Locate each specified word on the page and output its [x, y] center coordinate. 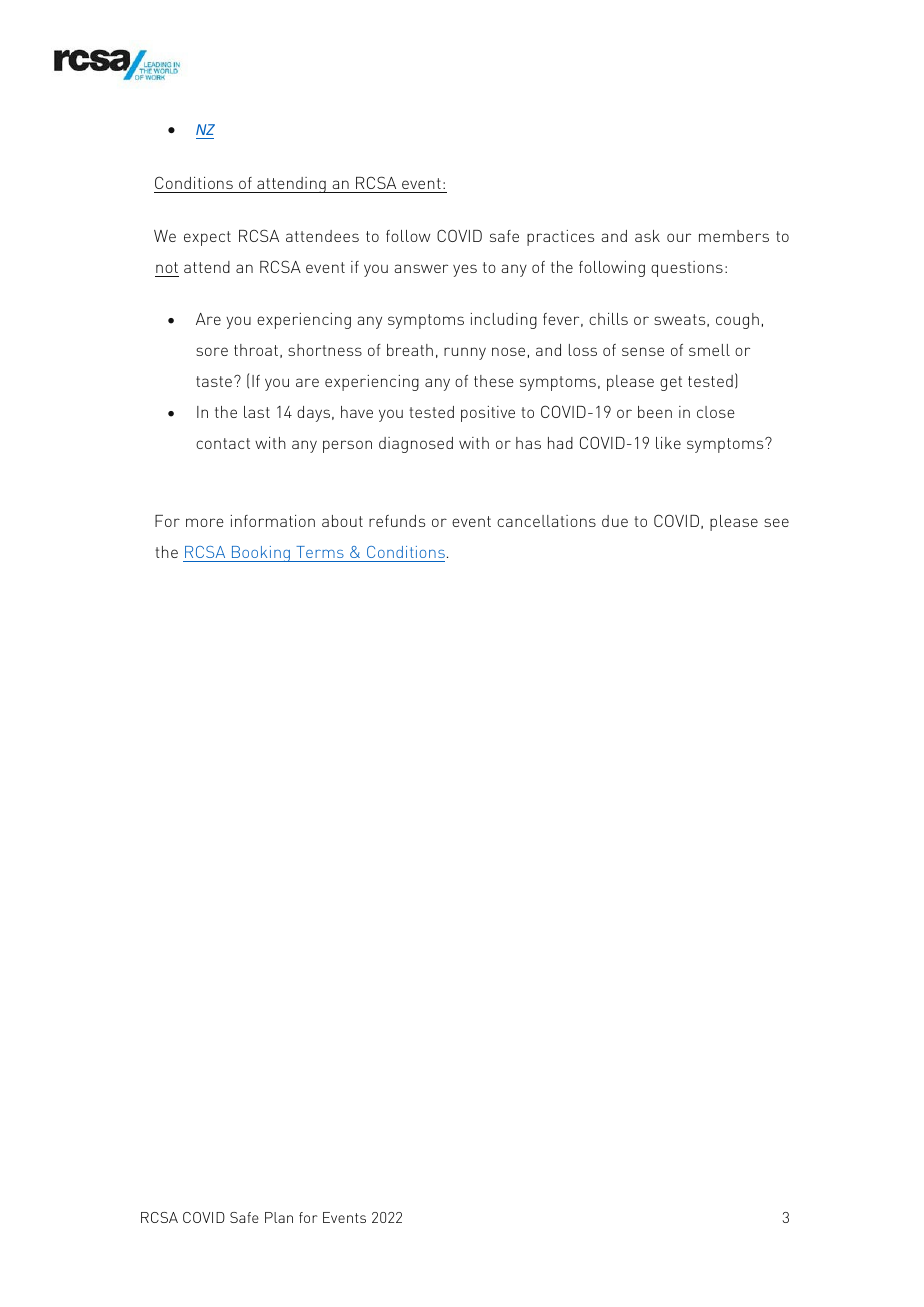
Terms [320, 552]
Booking [260, 554]
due [615, 521]
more [205, 522]
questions [687, 269]
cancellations [546, 521]
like [668, 443]
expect [207, 238]
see [776, 522]
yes [465, 270]
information [273, 521]
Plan [279, 1217]
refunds [397, 521]
